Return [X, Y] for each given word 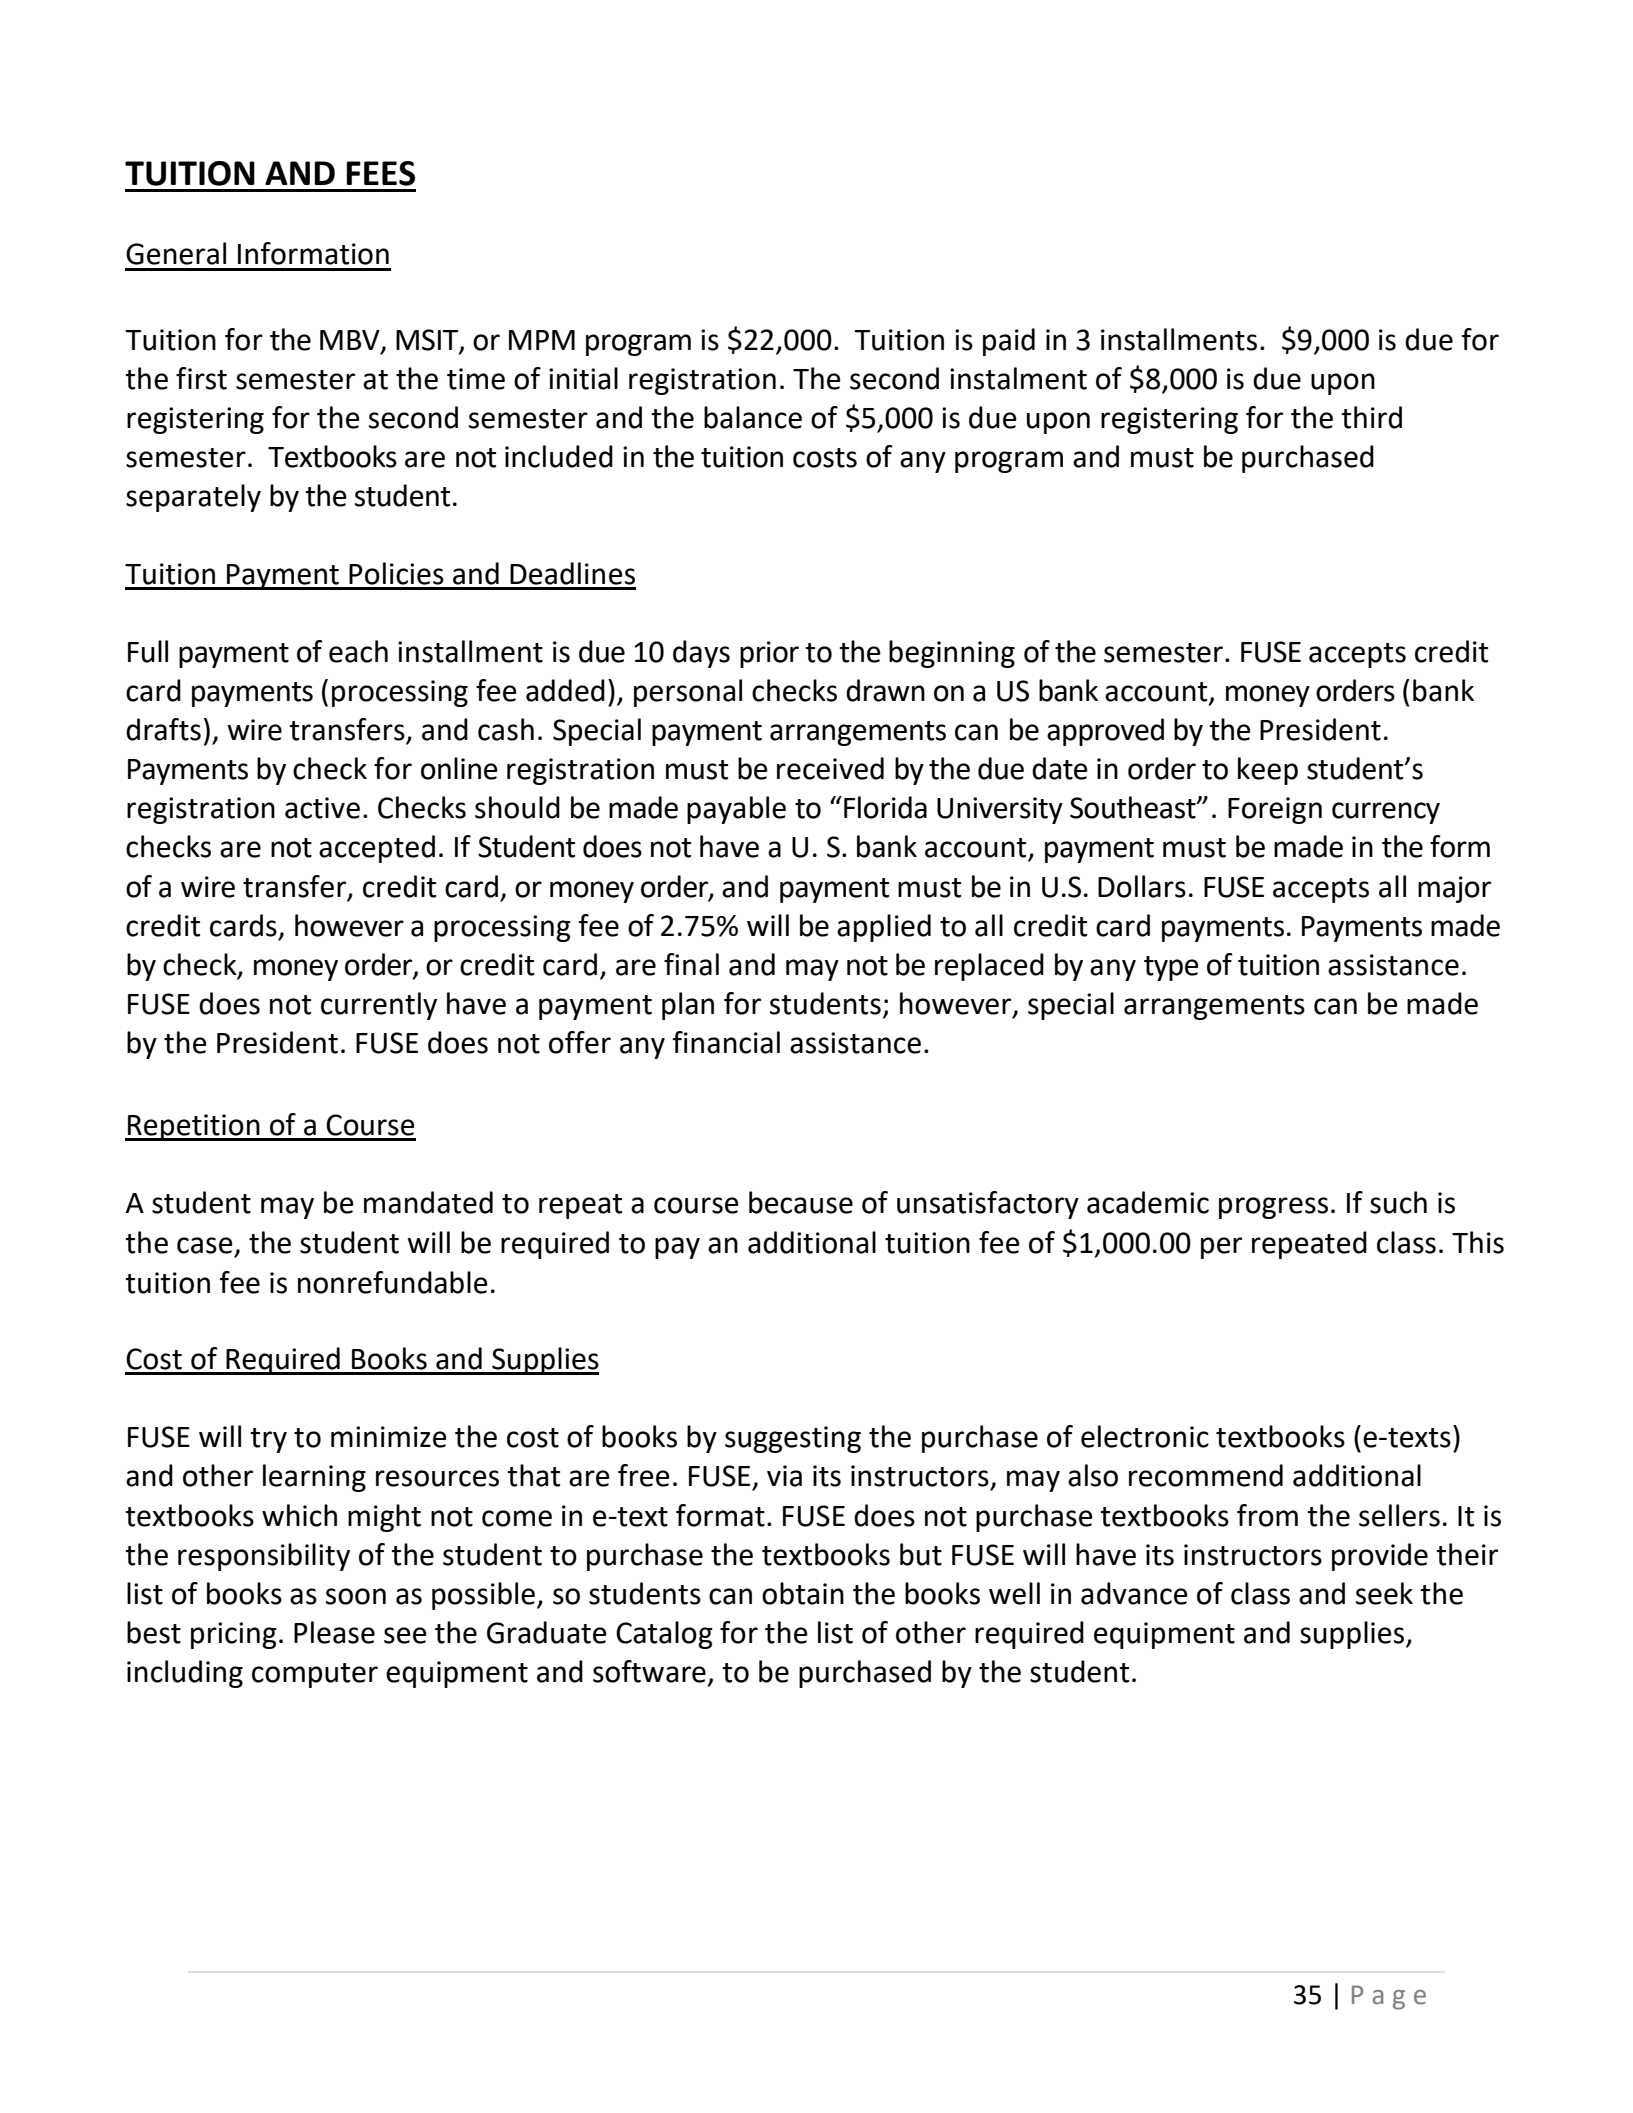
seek [1384, 1593]
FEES [380, 173]
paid [1009, 342]
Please [334, 1632]
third [1371, 417]
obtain [803, 1593]
